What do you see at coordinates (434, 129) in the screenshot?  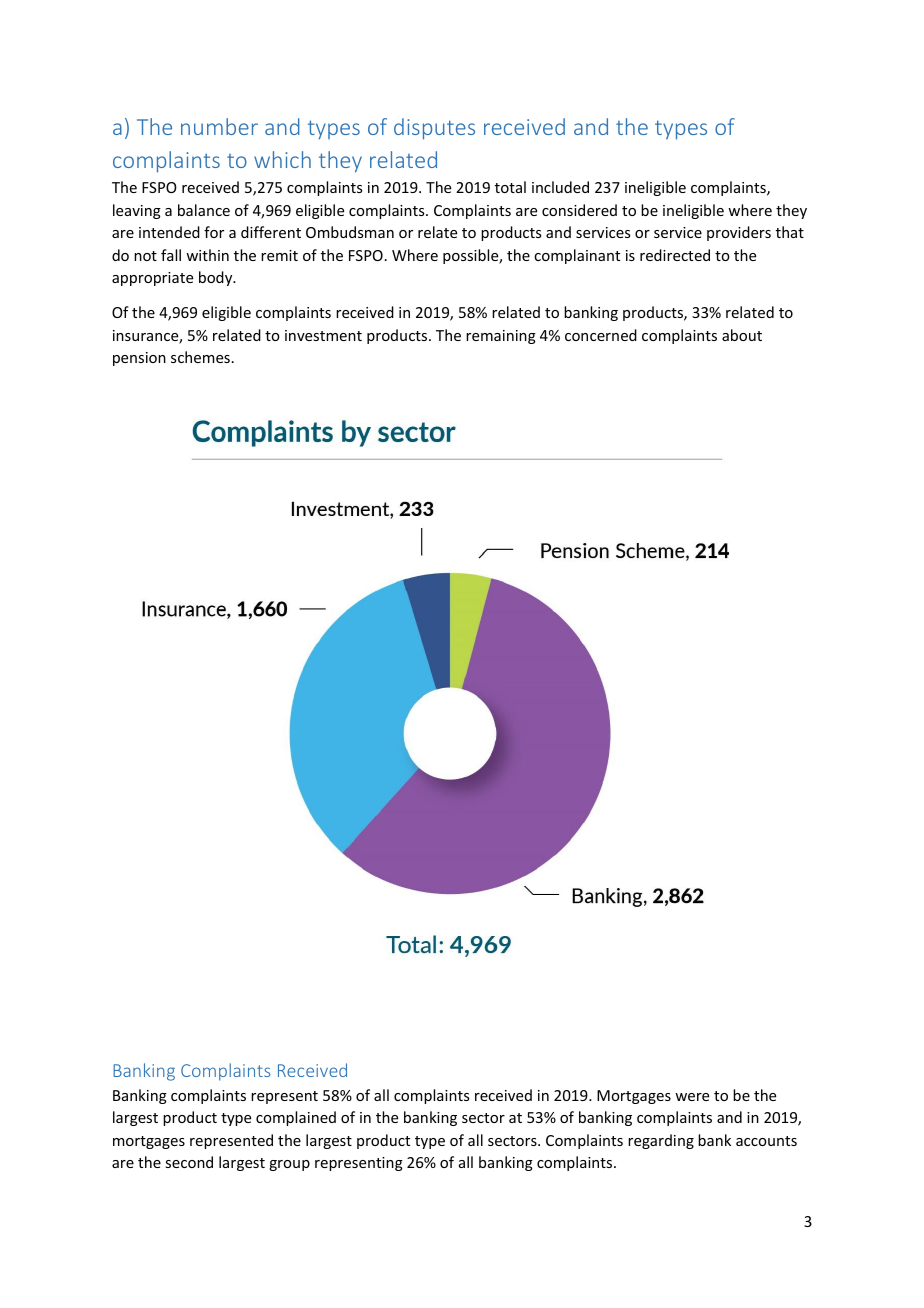 I see `disputes` at bounding box center [434, 129].
